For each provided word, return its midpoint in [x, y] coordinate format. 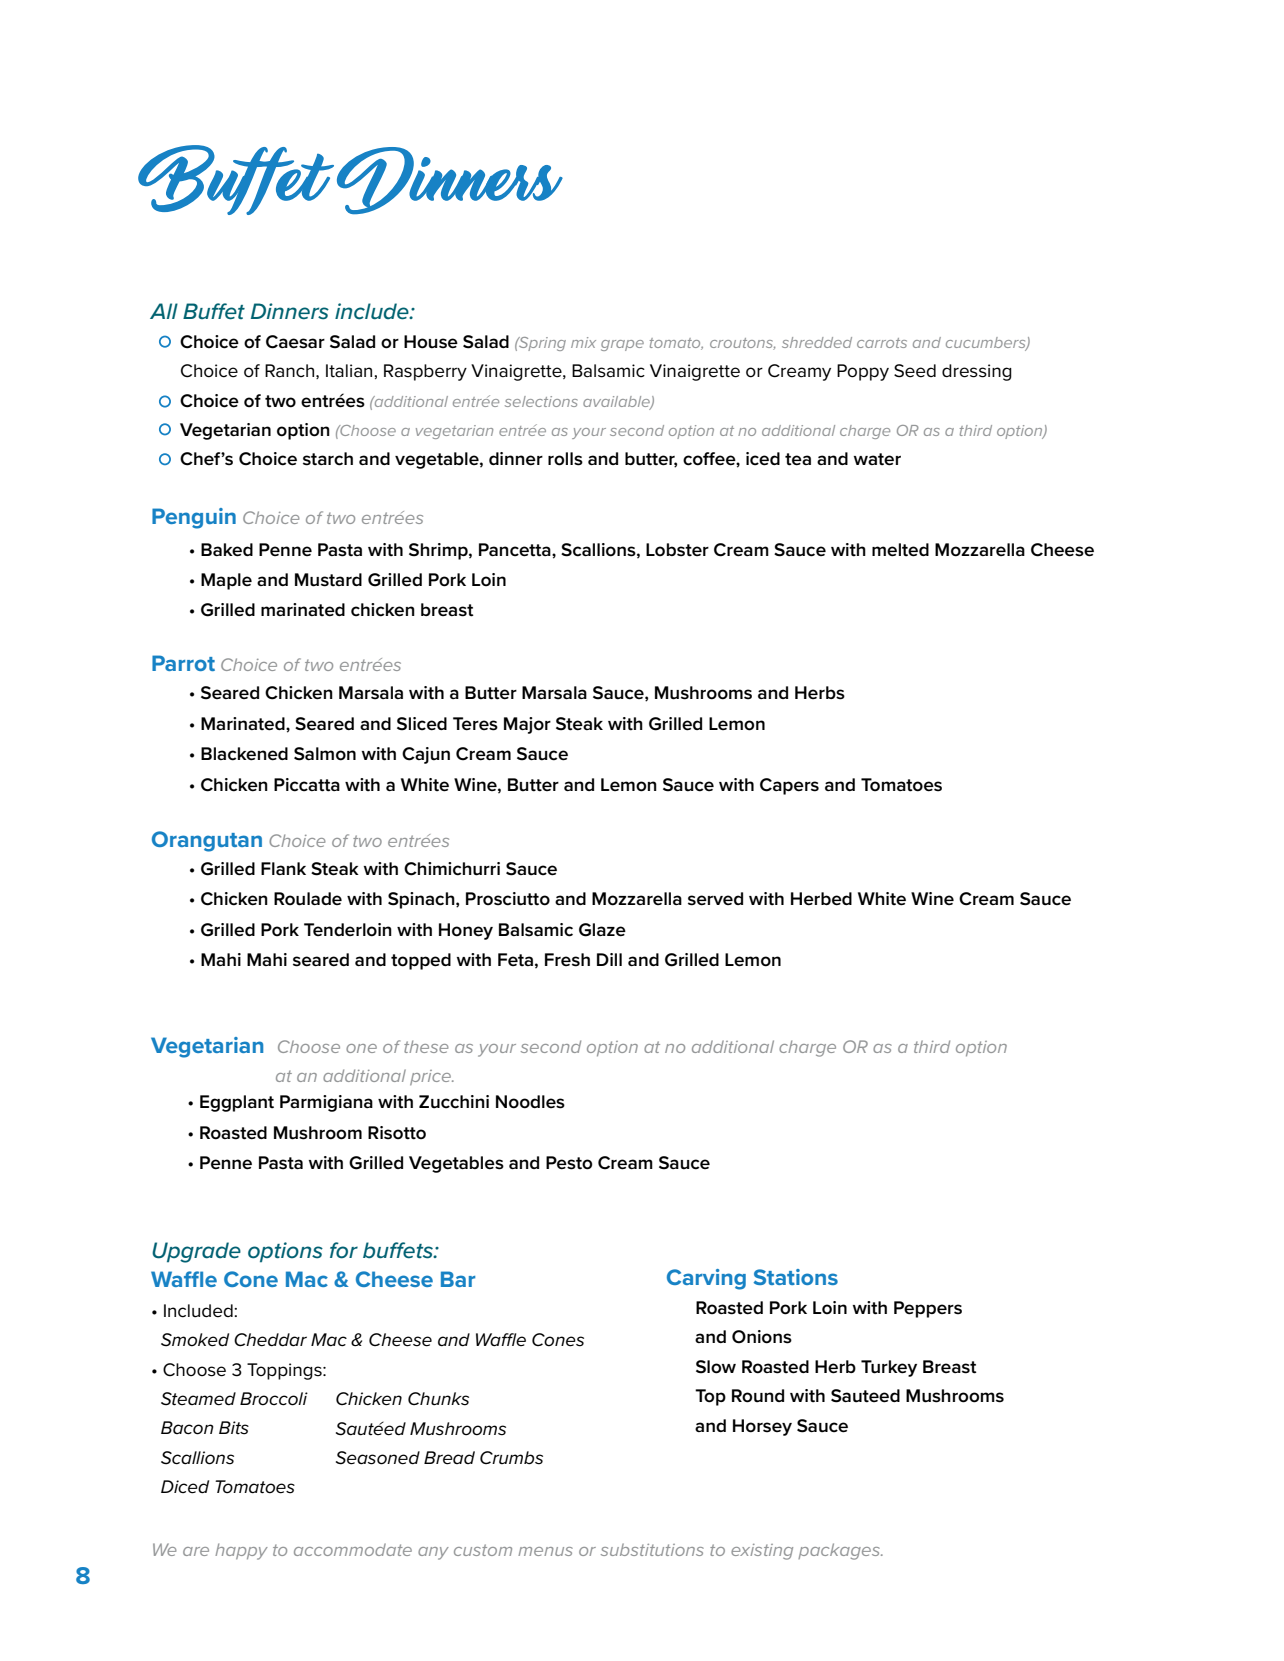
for [344, 1250]
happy [241, 1551]
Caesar [295, 342]
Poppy [863, 372]
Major [527, 725]
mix [583, 342]
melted [900, 550]
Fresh [567, 960]
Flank [283, 868]
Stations [796, 1277]
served [715, 899]
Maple [226, 581]
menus [545, 1551]
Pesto [569, 1163]
